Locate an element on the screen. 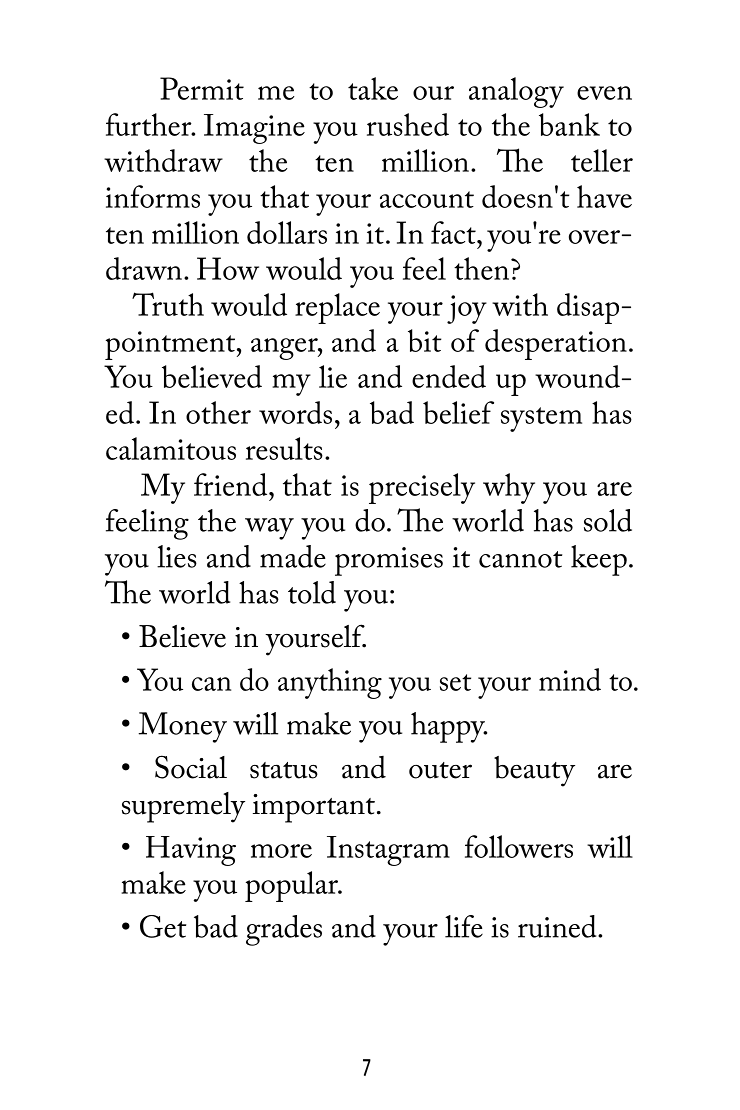 The height and width of the screenshot is (1110, 740). take is located at coordinates (373, 88).
